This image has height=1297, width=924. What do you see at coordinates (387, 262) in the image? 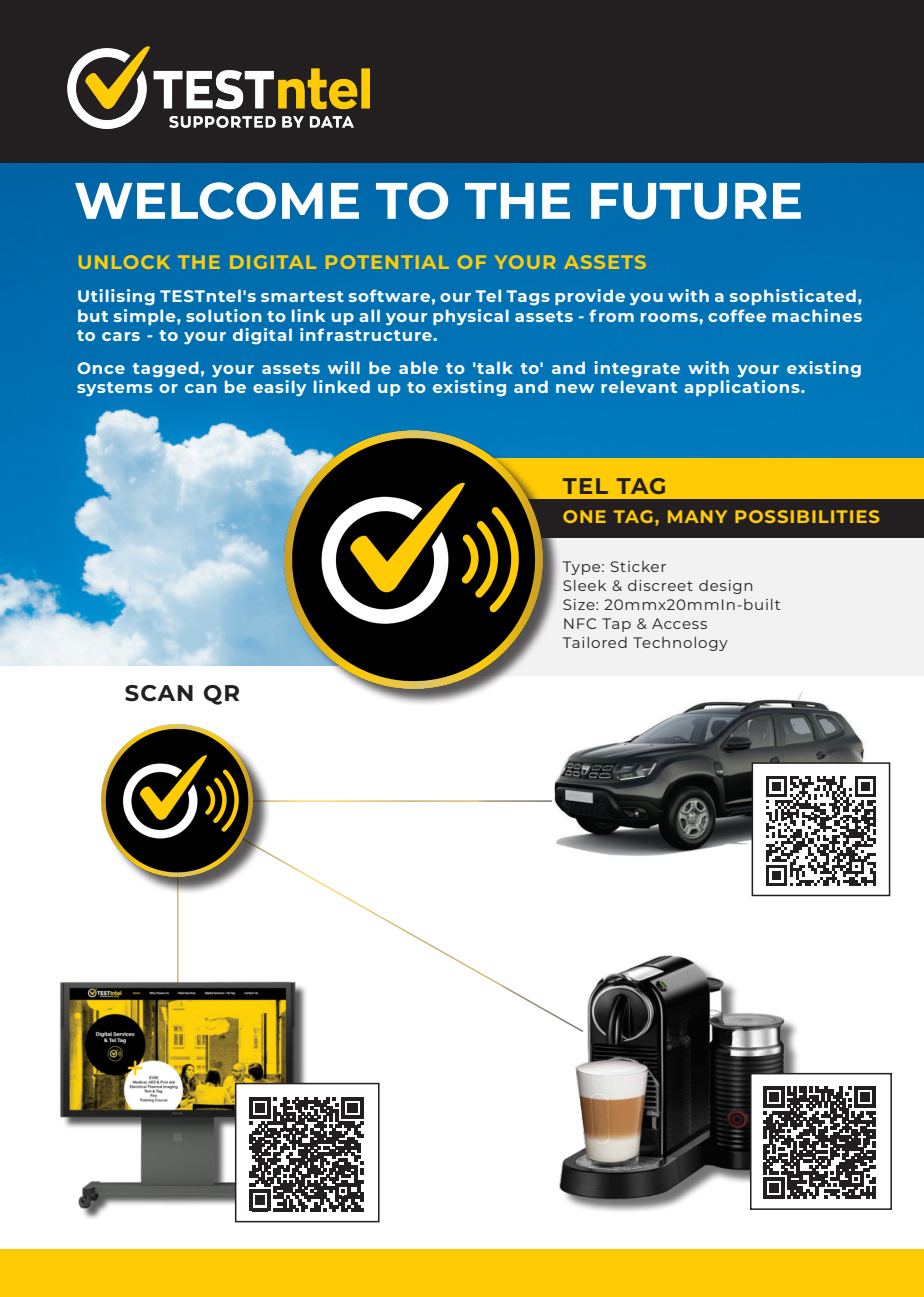
I see `POTENTIAL` at bounding box center [387, 262].
